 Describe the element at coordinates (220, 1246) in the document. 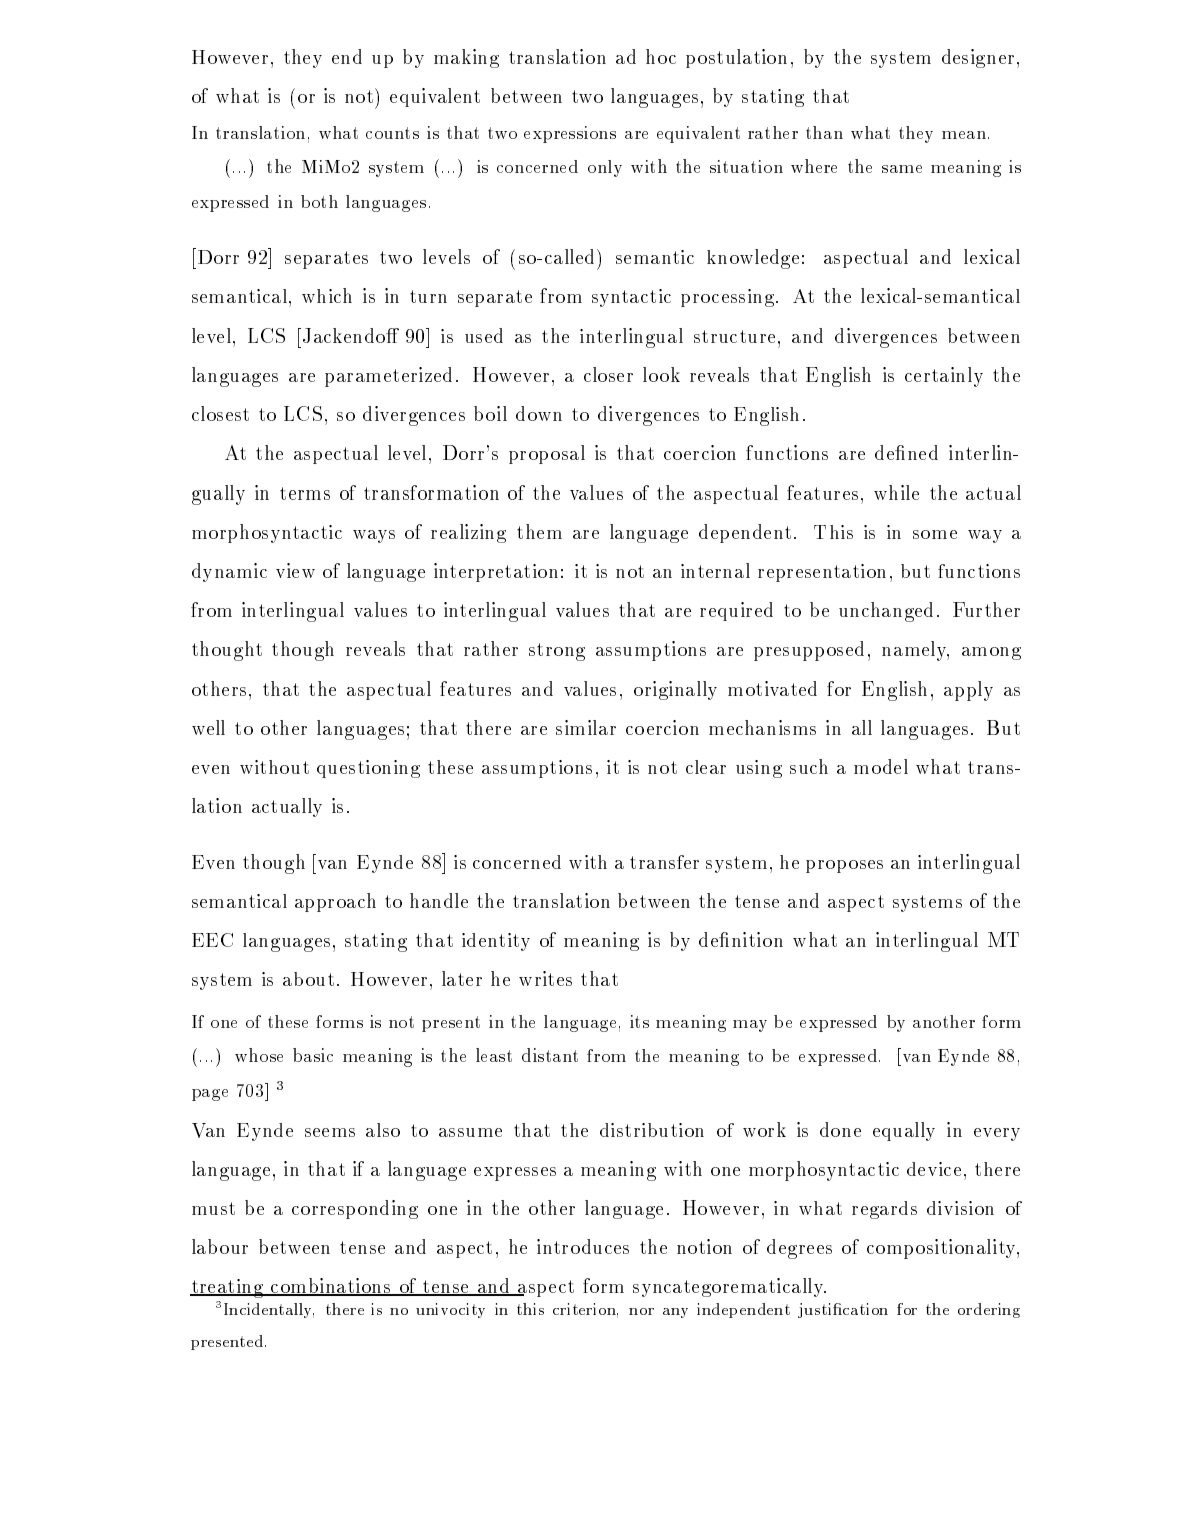

I see `labour` at that location.
